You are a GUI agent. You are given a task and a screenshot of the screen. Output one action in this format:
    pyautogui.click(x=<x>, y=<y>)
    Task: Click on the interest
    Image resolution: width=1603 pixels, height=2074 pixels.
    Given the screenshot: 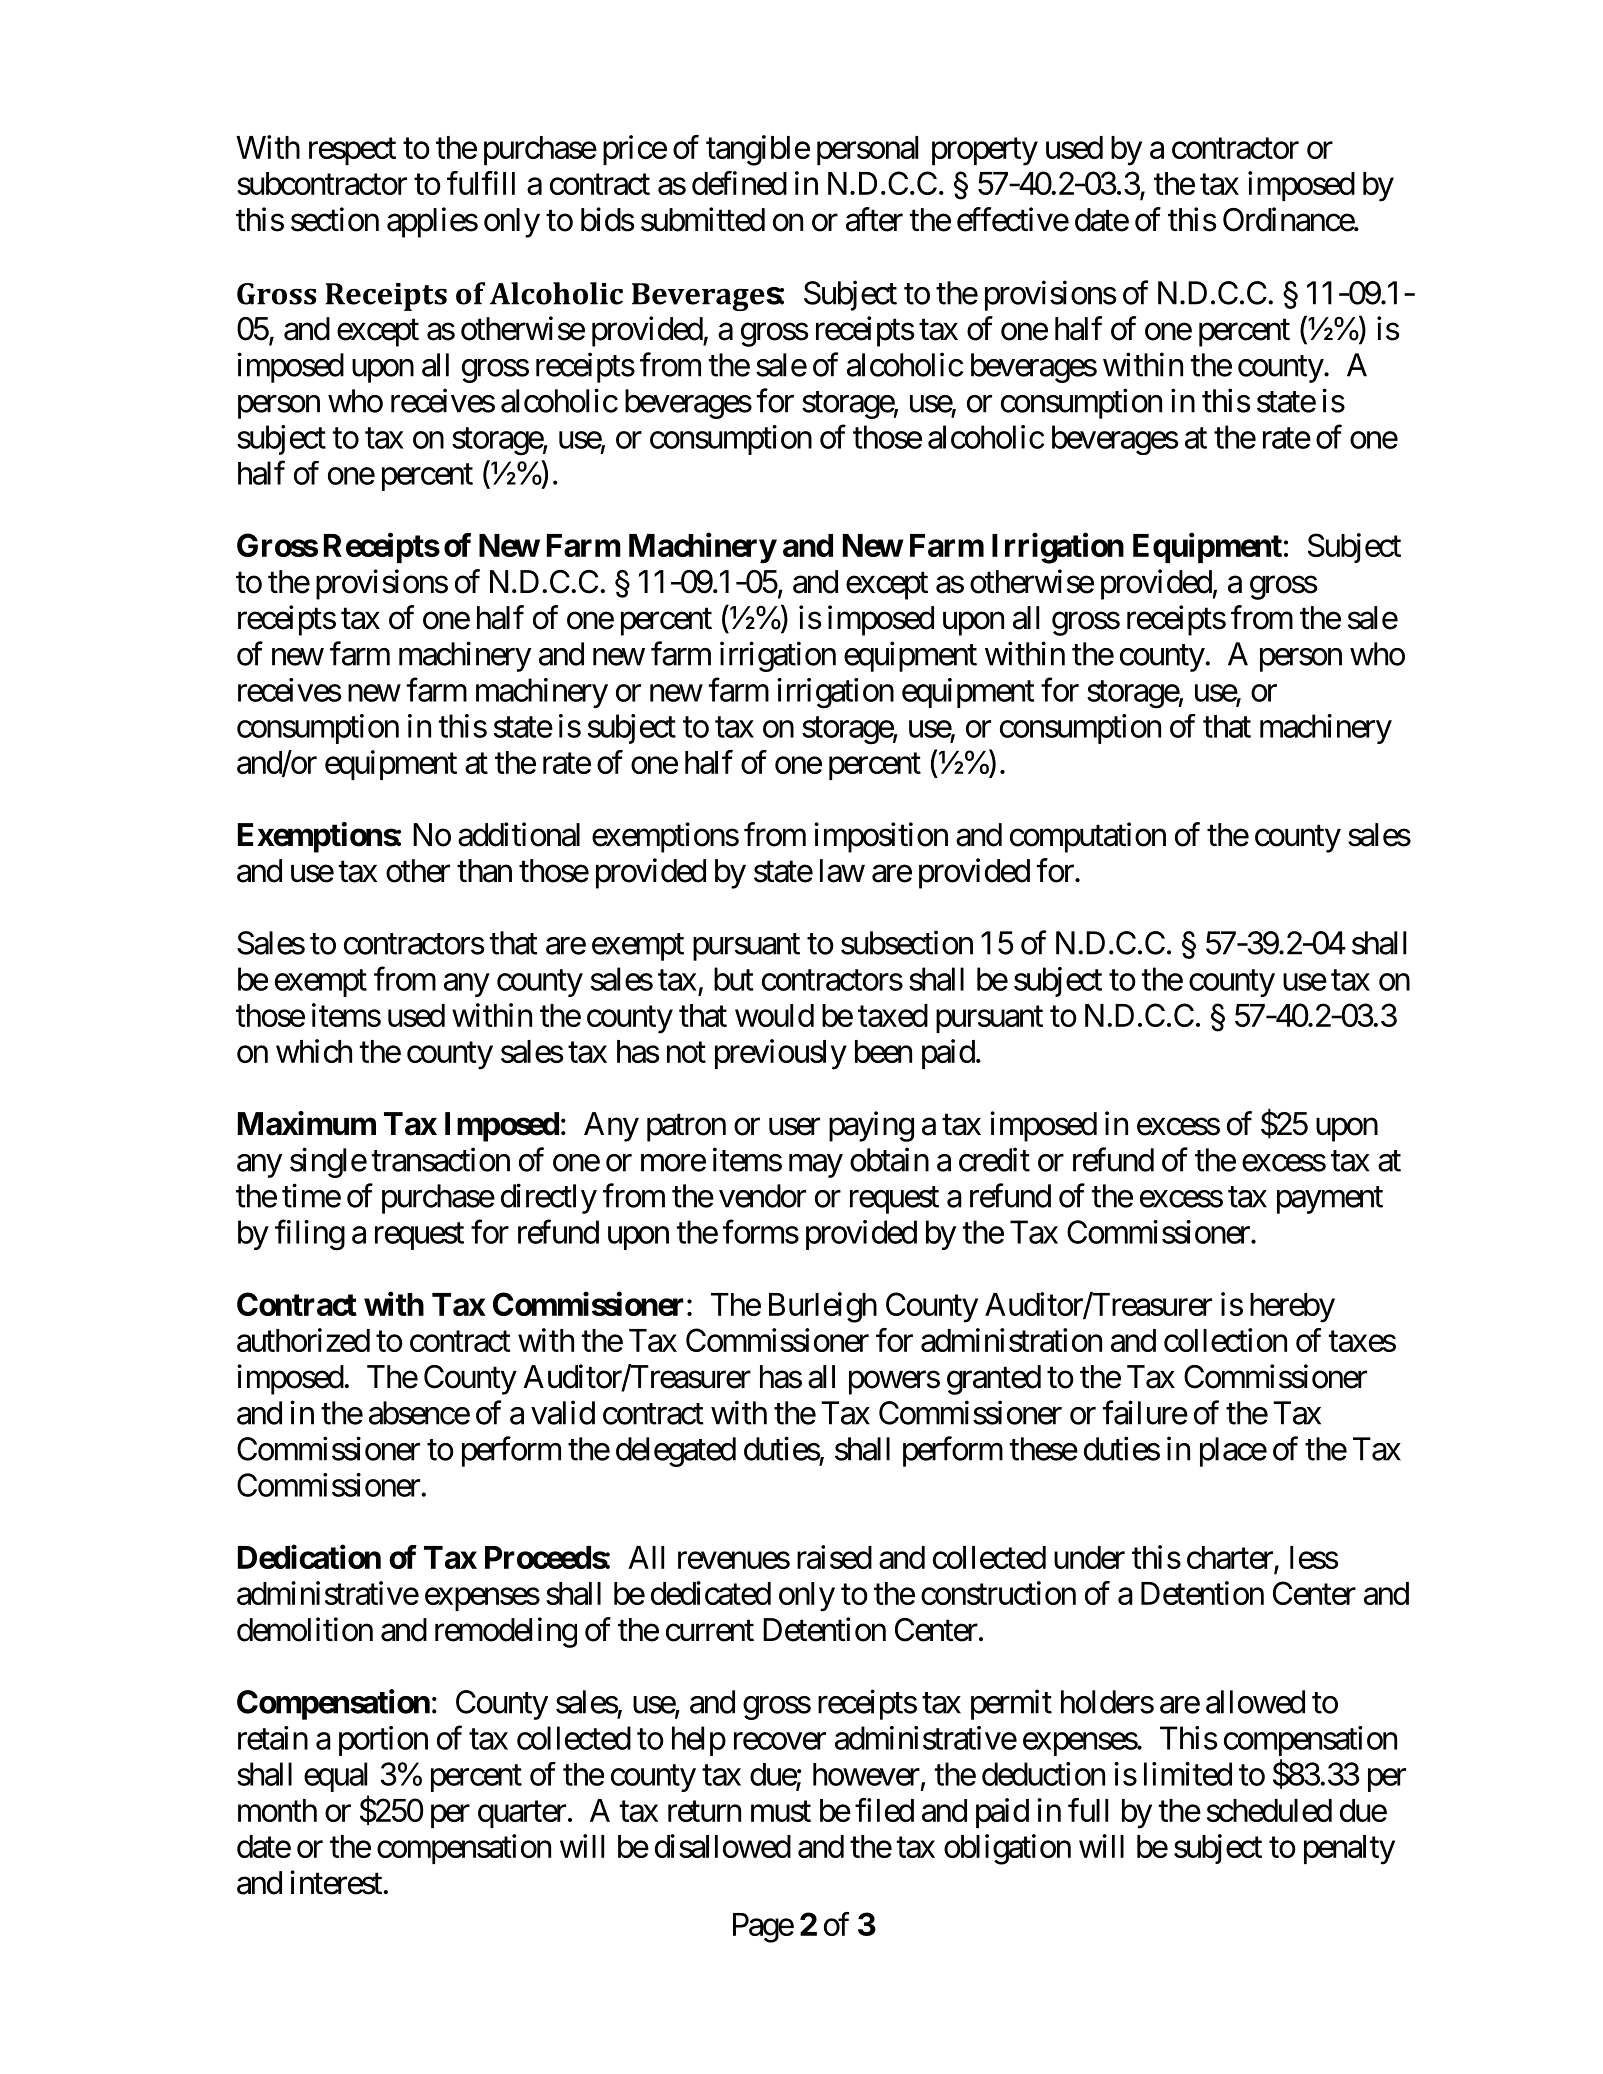 What is the action you would take?
    pyautogui.click(x=337, y=1882)
